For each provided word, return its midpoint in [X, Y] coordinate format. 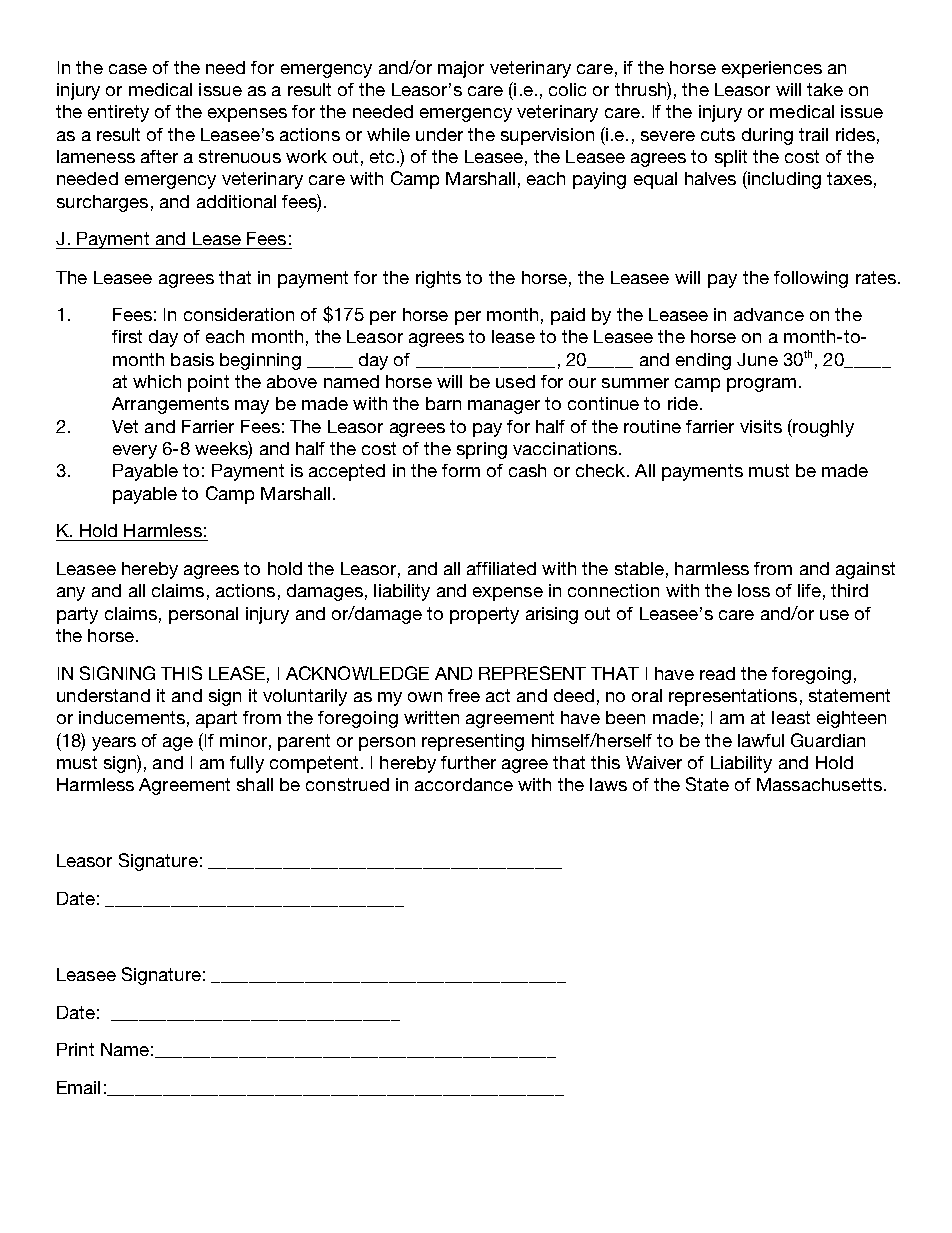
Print [75, 1049]
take [825, 89]
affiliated [501, 568]
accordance [464, 784]
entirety [118, 113]
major [461, 69]
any [71, 594]
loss [754, 590]
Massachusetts [819, 784]
